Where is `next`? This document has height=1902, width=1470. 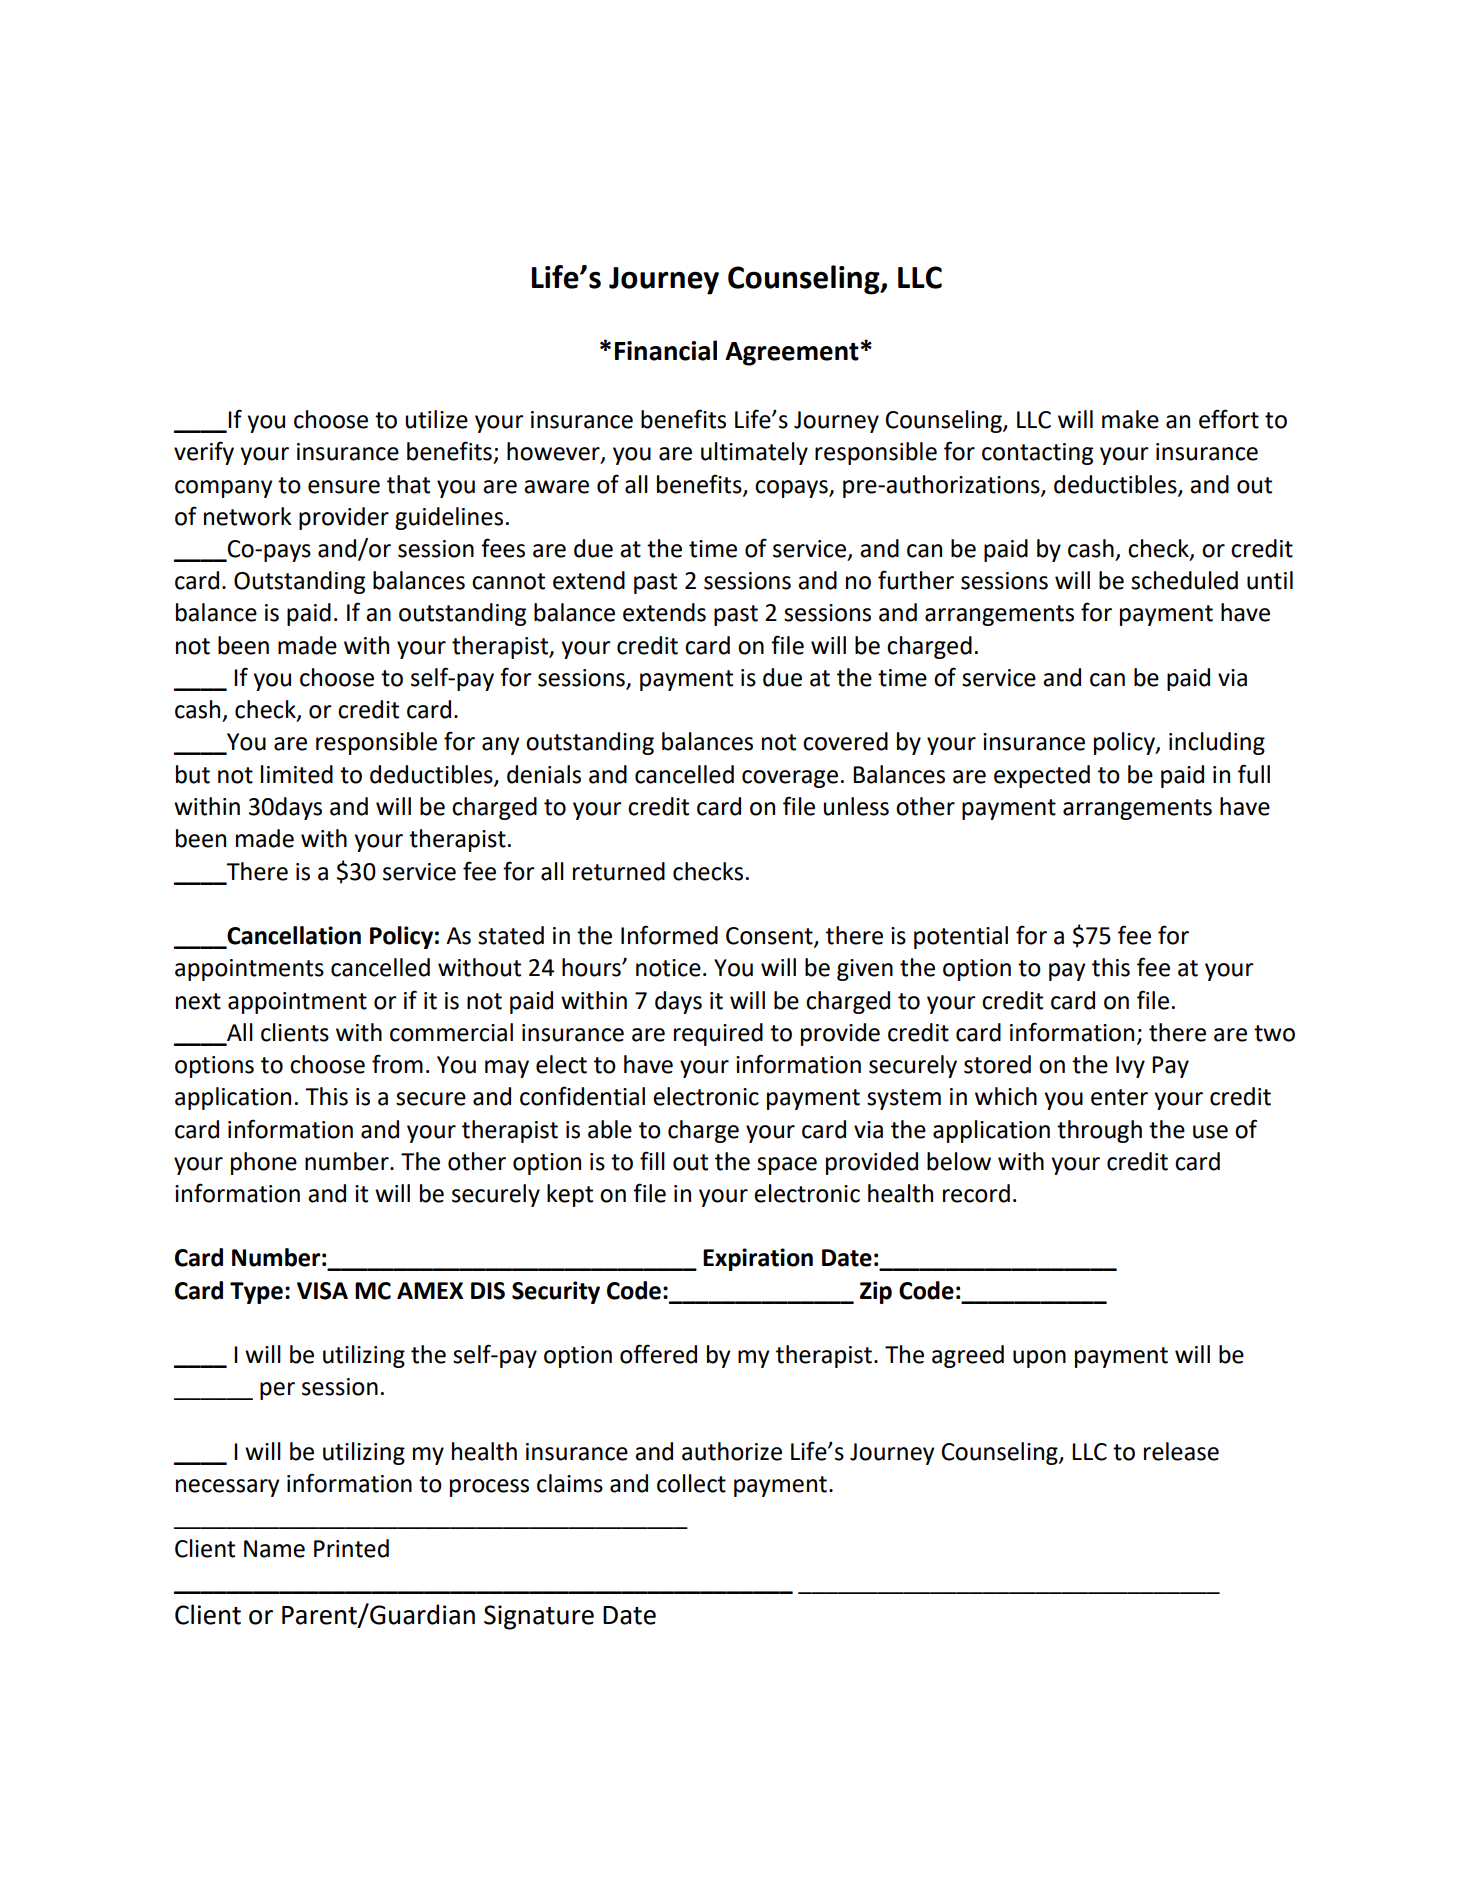
next is located at coordinates (198, 1001).
